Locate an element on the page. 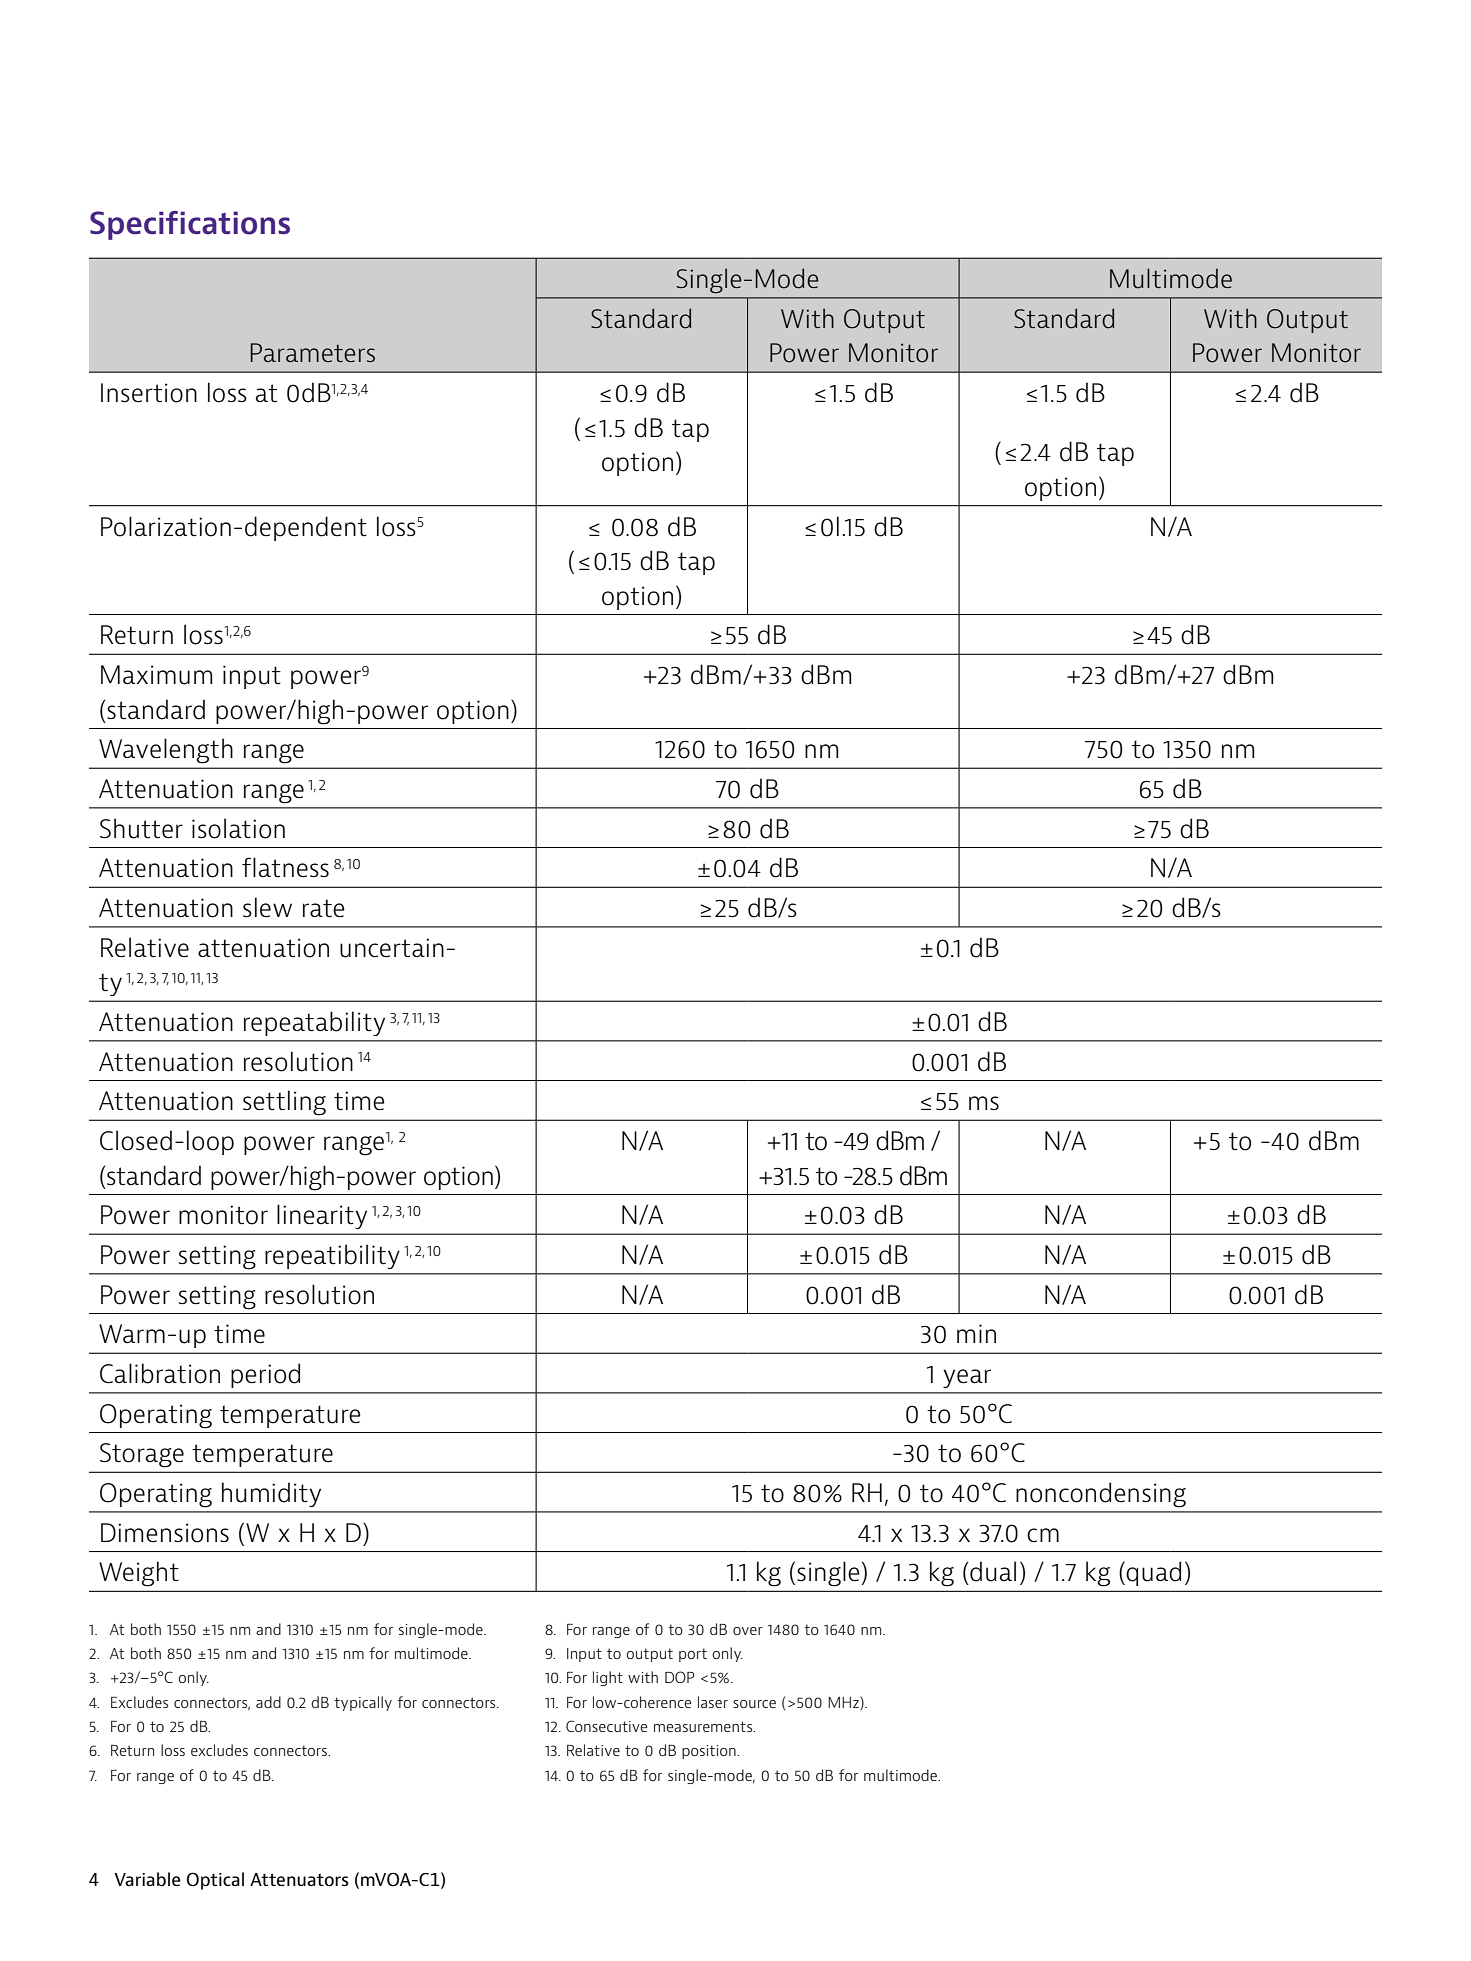 This page has width=1471, height=1961. Parameters is located at coordinates (313, 352).
